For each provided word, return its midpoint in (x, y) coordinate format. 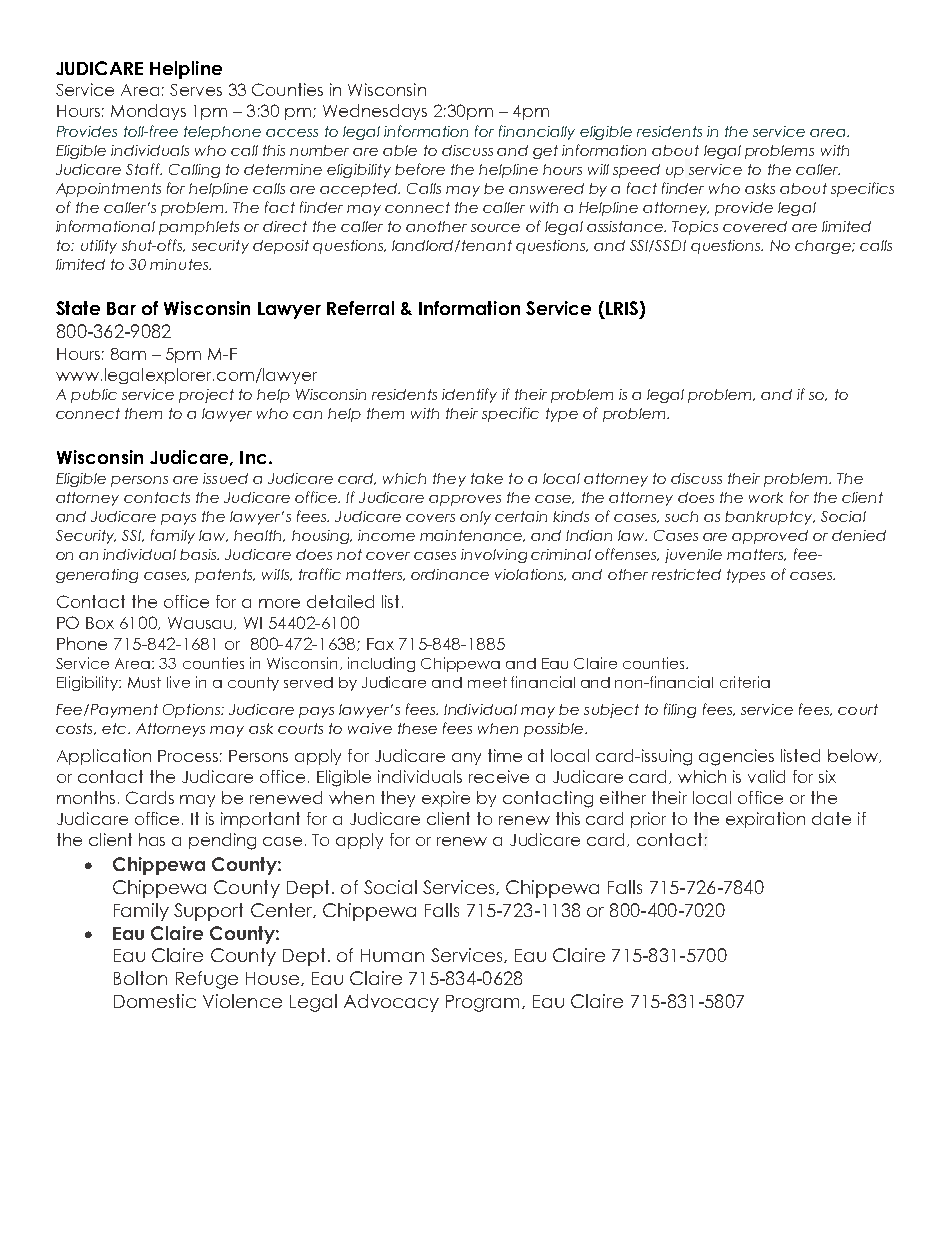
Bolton (140, 978)
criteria (745, 682)
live (178, 682)
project (206, 396)
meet (487, 682)
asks (760, 188)
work (766, 497)
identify (469, 395)
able (400, 150)
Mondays (148, 112)
